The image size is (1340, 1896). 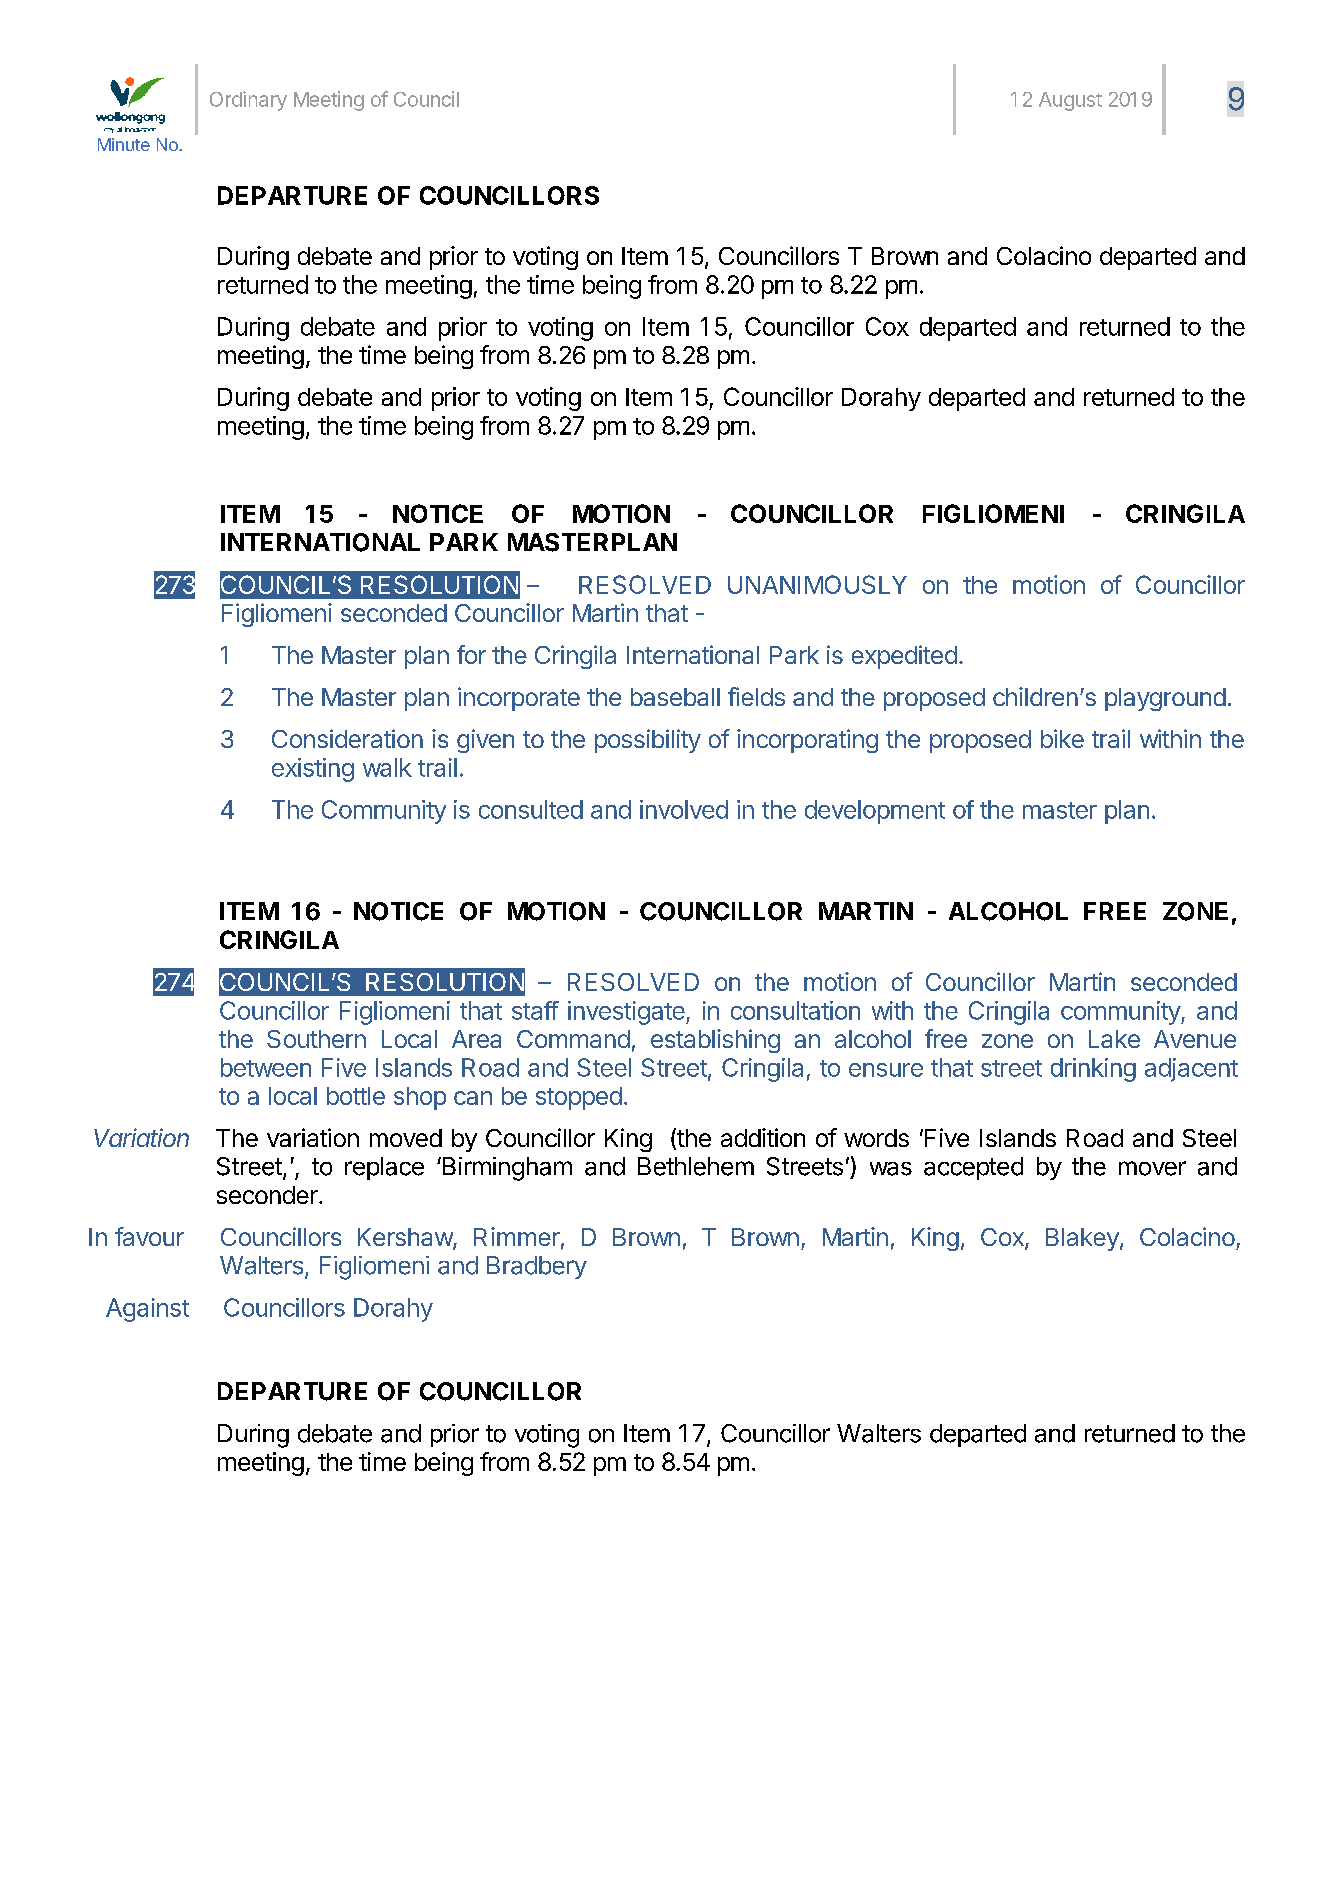 What do you see at coordinates (149, 1236) in the screenshot?
I see `favour` at bounding box center [149, 1236].
